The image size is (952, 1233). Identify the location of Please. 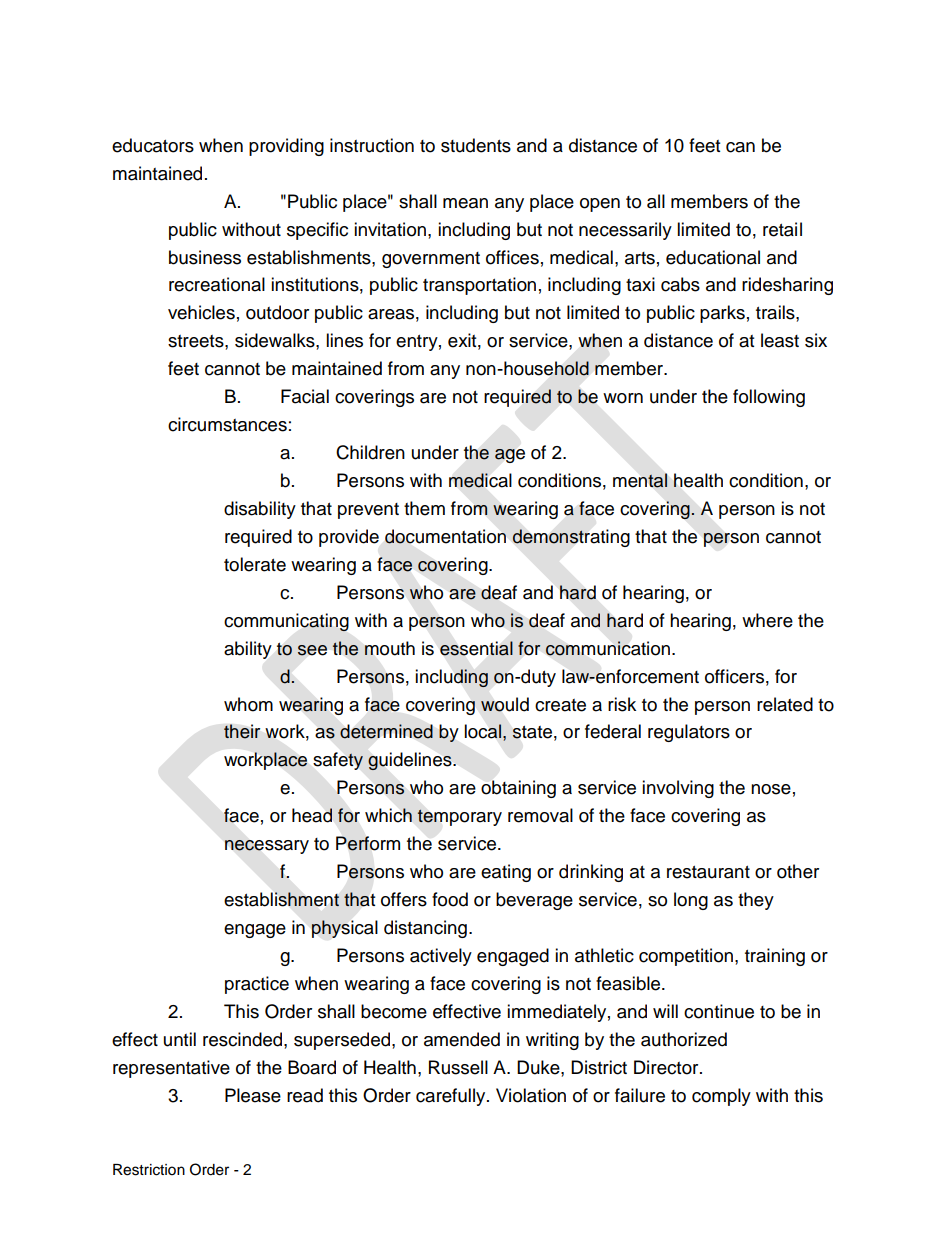
(253, 1095).
